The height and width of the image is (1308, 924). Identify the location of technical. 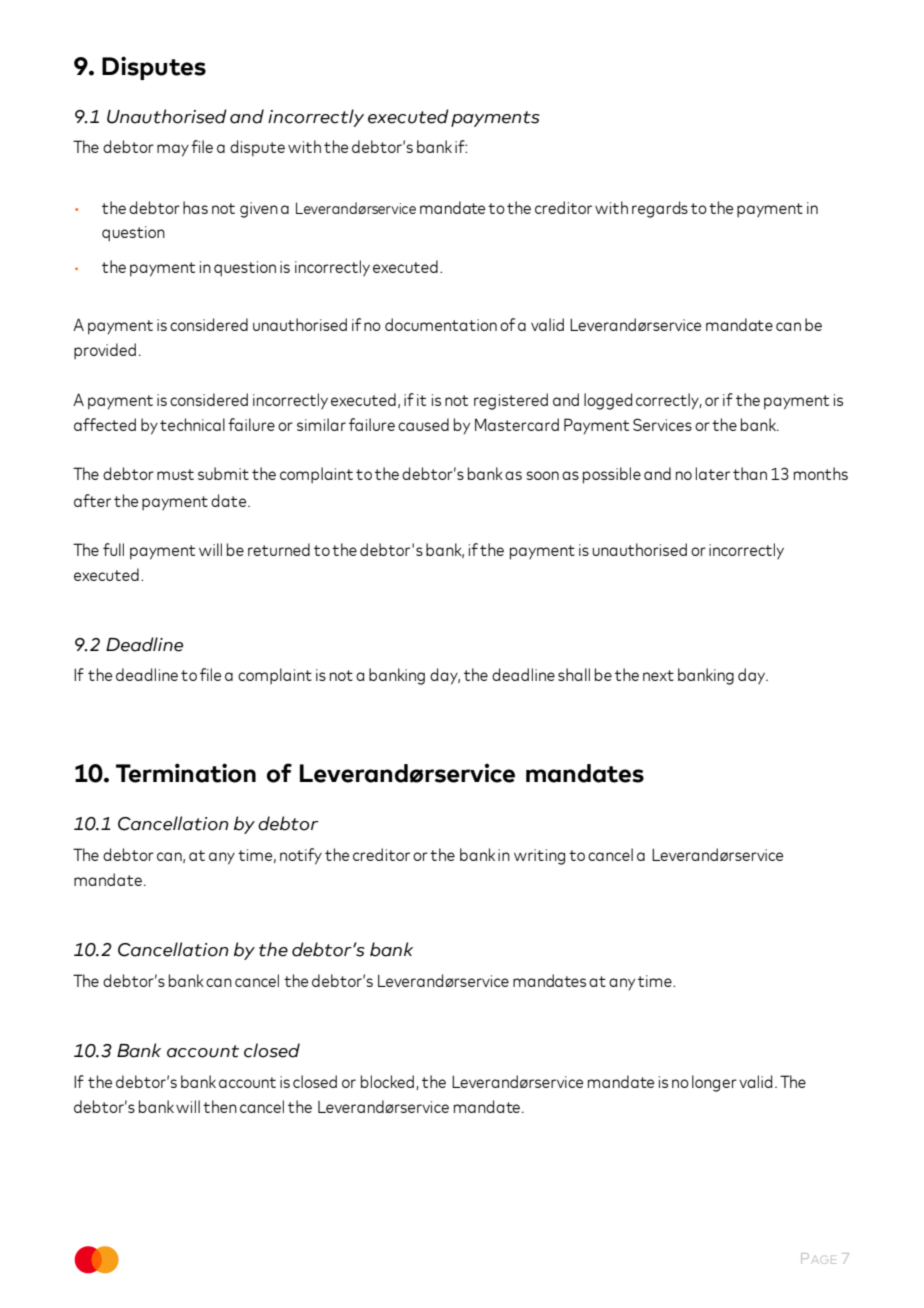
(192, 424).
